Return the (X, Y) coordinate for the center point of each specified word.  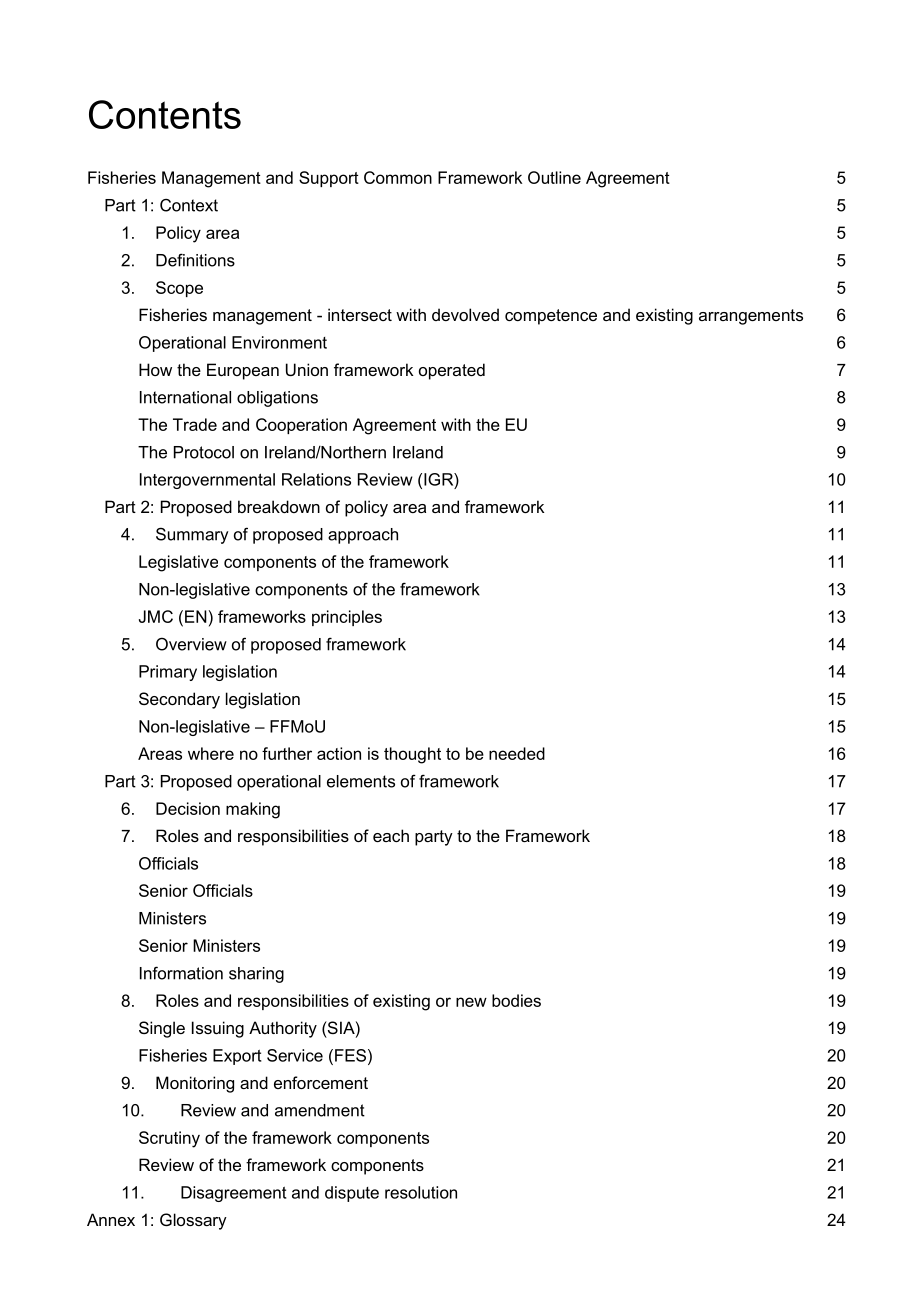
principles (347, 618)
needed (517, 753)
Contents (165, 114)
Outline (554, 177)
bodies (516, 1000)
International (185, 397)
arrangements (751, 317)
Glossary (193, 1221)
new (471, 1002)
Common (398, 177)
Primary (168, 673)
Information (181, 973)
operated (452, 371)
